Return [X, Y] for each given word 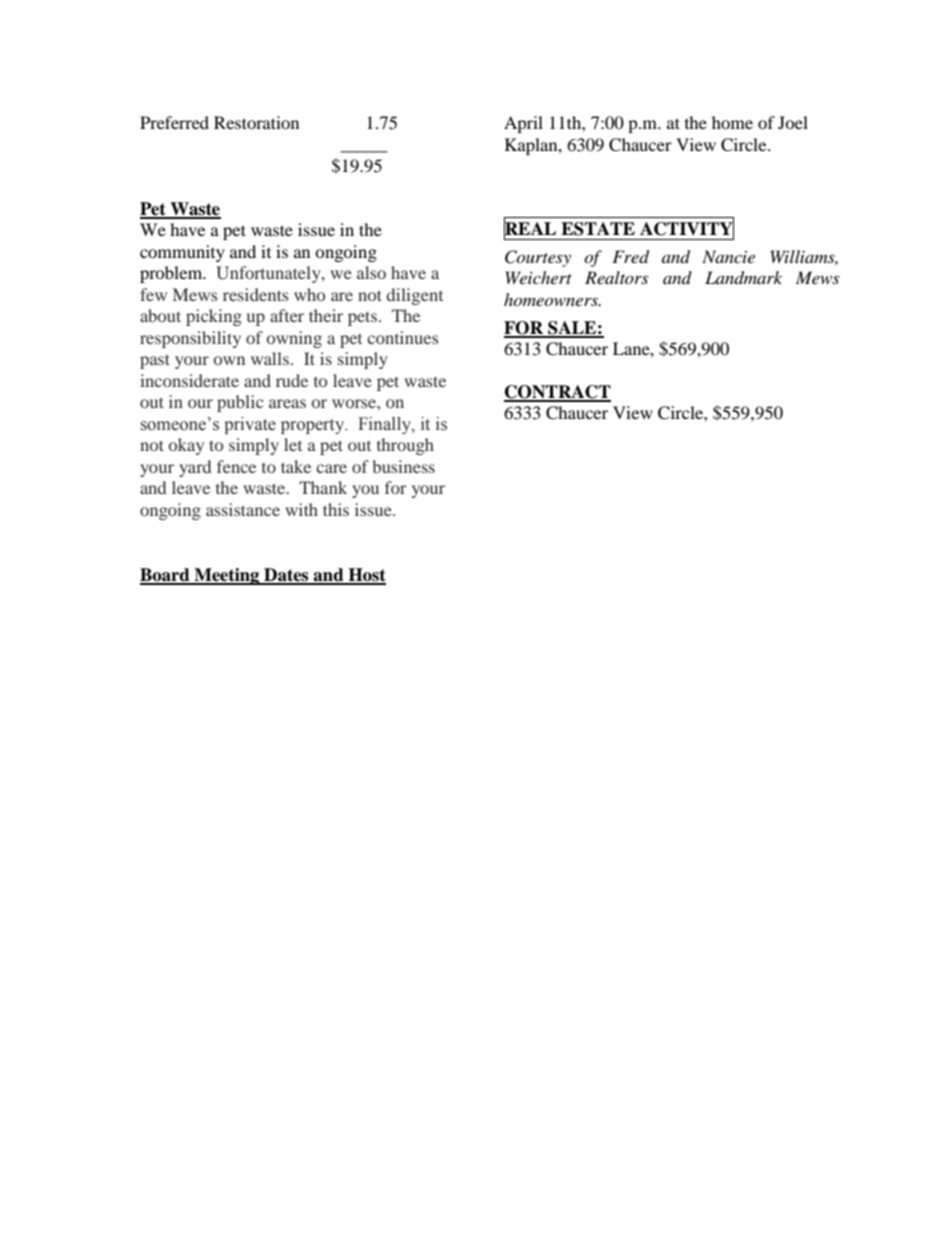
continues [403, 337]
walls [270, 358]
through [405, 446]
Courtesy [538, 258]
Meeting [227, 576]
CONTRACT [557, 393]
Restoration [256, 122]
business [403, 466]
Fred [630, 257]
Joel [793, 122]
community [182, 253]
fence [236, 466]
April [523, 124]
